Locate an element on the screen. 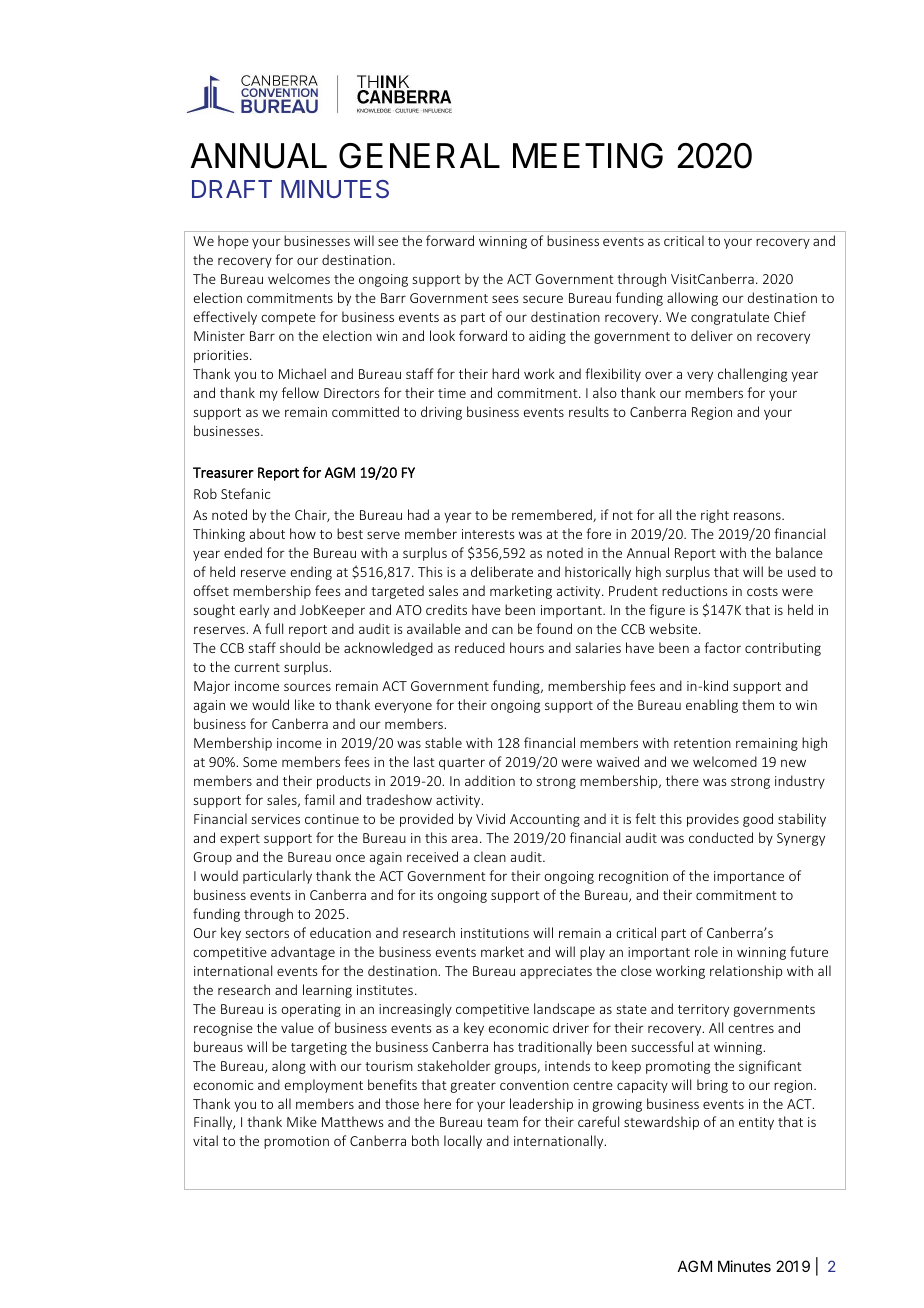 The height and width of the screenshot is (1308, 924). MEETING is located at coordinates (588, 156).
